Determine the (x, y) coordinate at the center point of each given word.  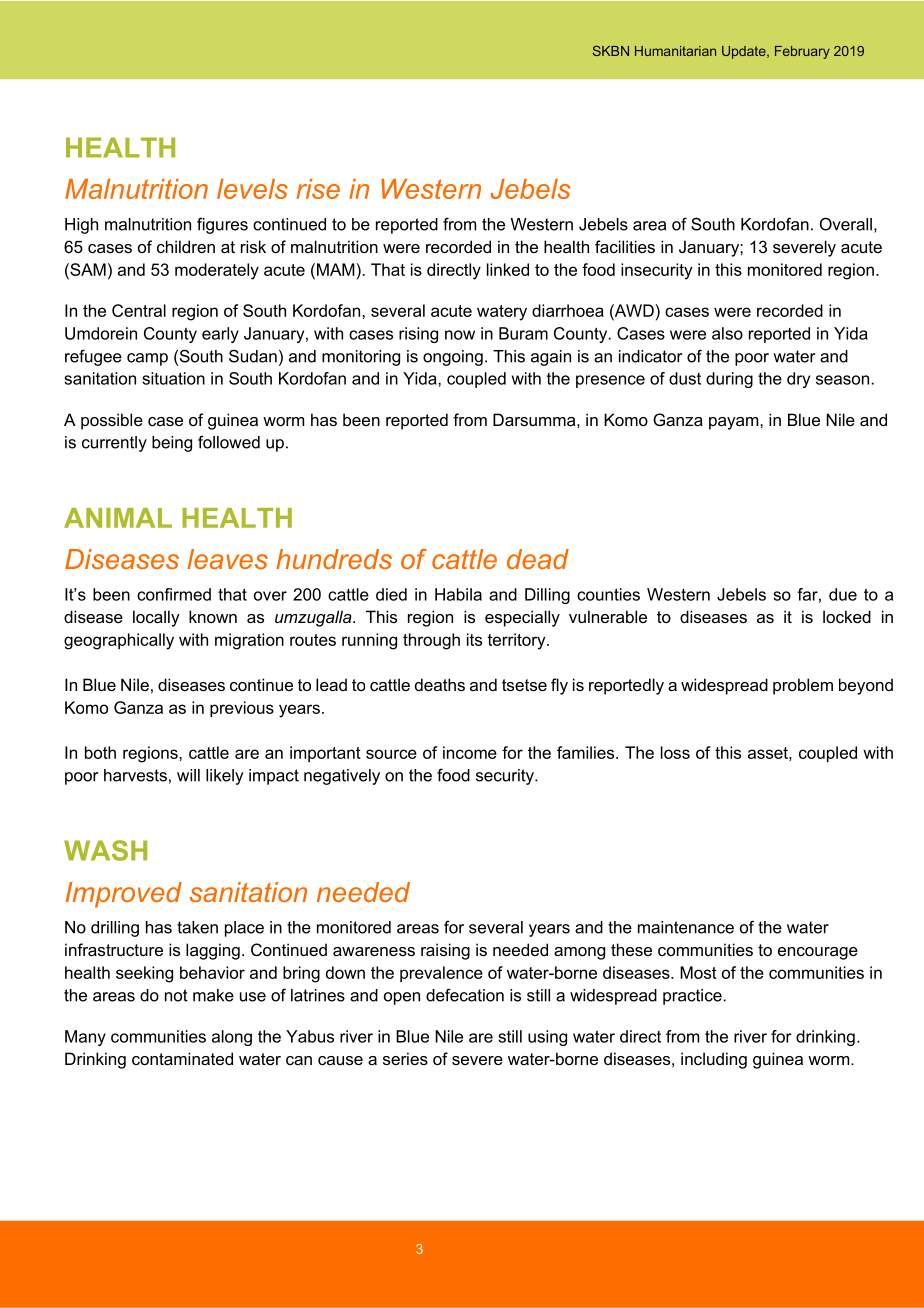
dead (538, 559)
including (714, 1060)
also (727, 333)
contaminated (182, 1058)
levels (252, 189)
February (802, 52)
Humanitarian (675, 51)
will (188, 775)
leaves (227, 559)
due (843, 594)
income (470, 752)
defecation (465, 995)
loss (675, 752)
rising (418, 335)
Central (139, 310)
